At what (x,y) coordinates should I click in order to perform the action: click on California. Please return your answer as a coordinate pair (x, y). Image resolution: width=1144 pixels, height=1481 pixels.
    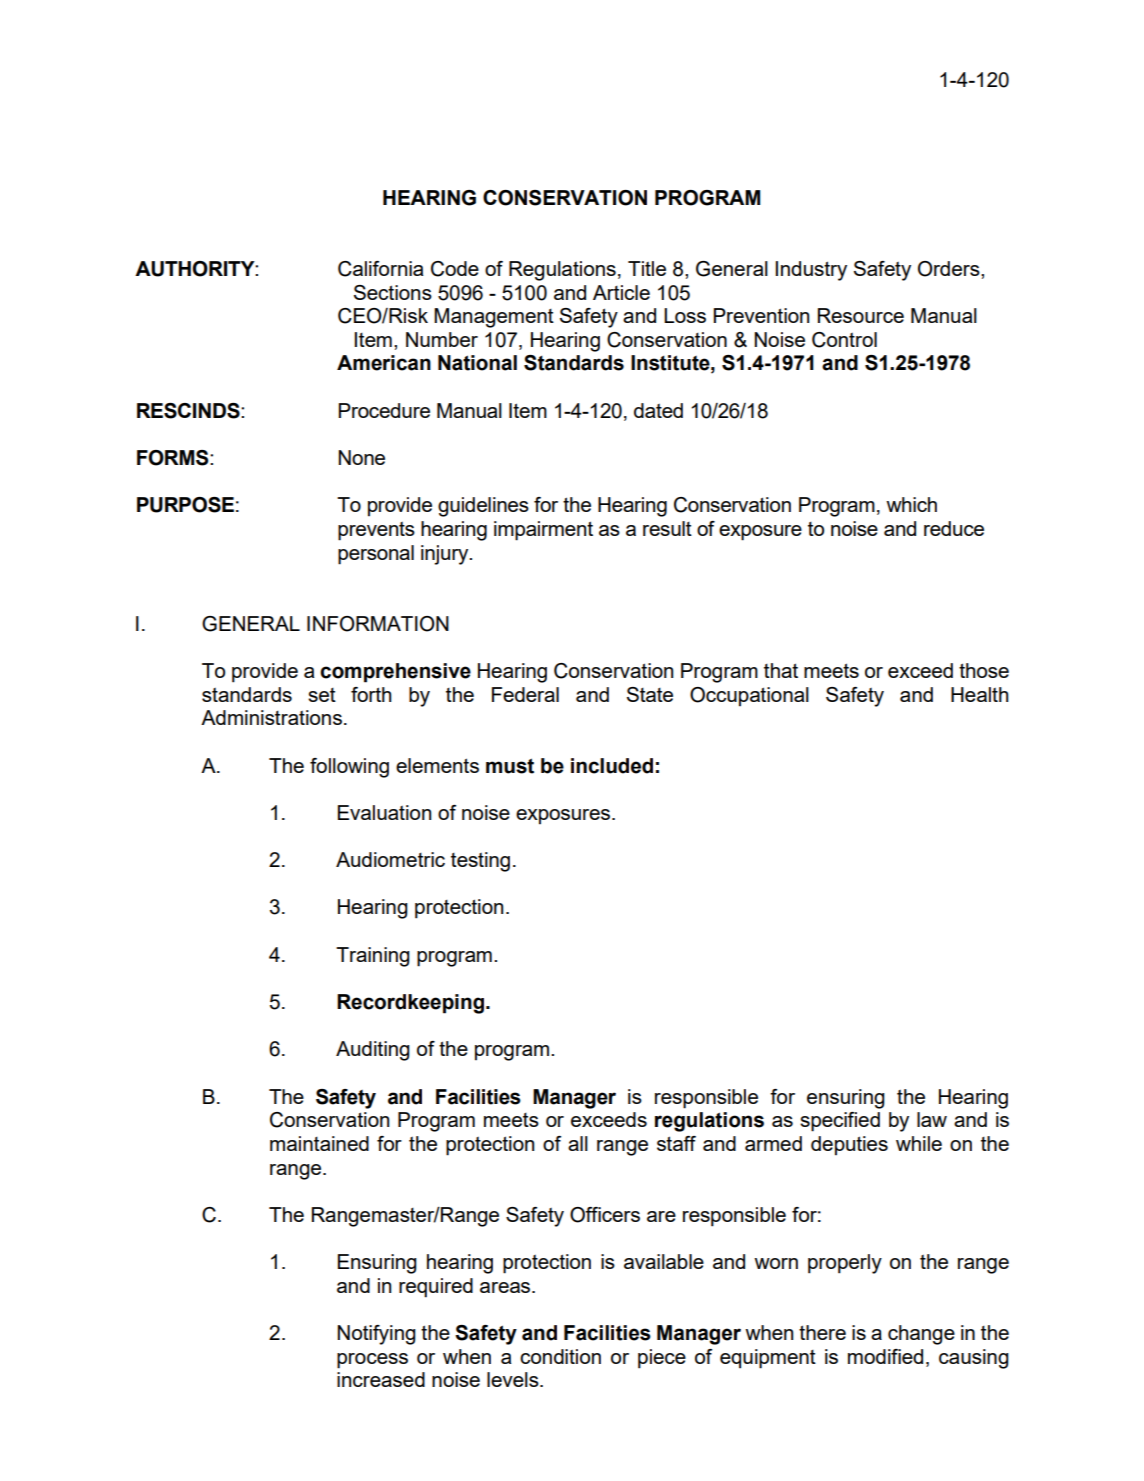
    Looking at the image, I should click on (380, 269).
